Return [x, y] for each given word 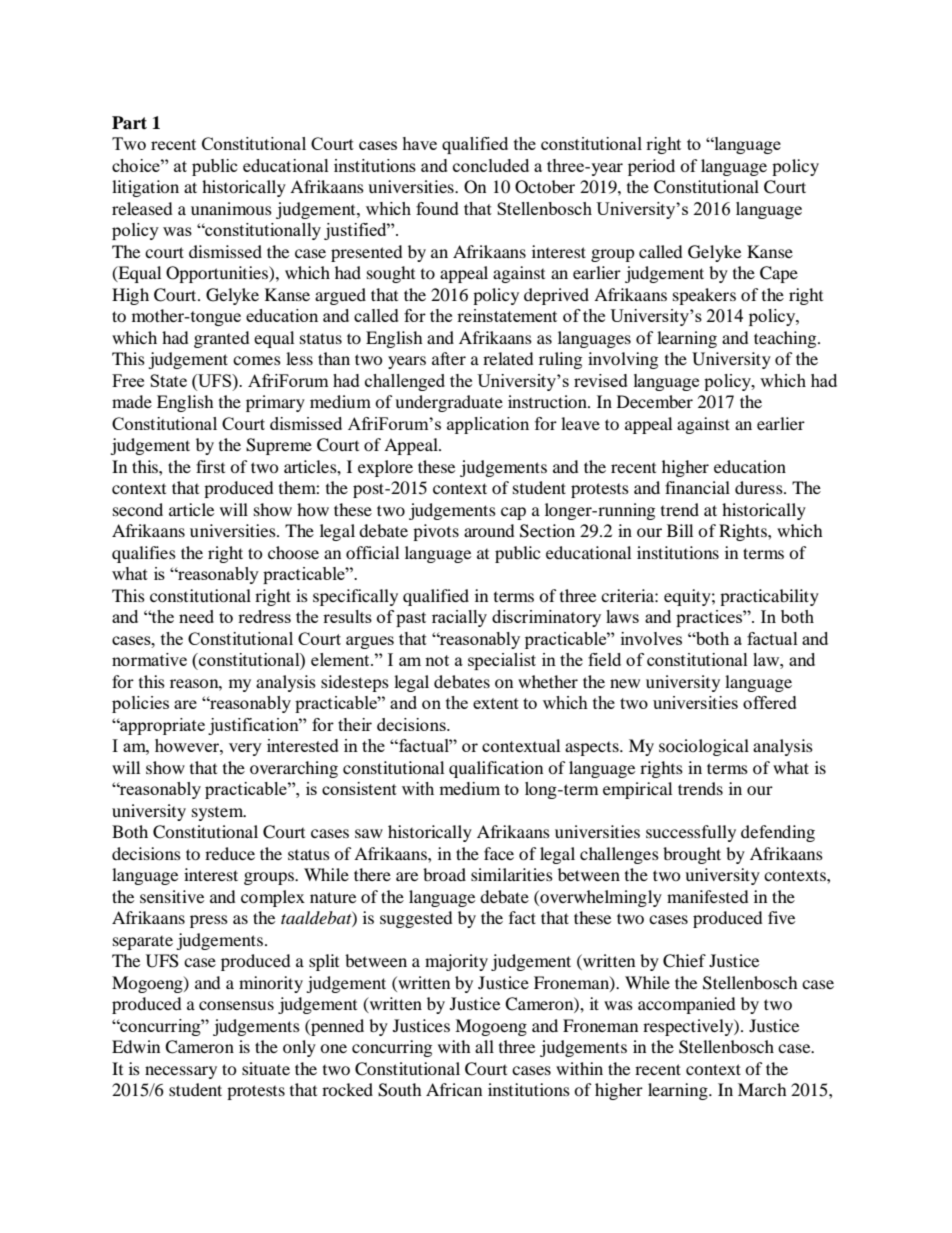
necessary [181, 1072]
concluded [491, 165]
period [651, 167]
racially [459, 618]
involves [651, 638]
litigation [145, 188]
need [196, 616]
